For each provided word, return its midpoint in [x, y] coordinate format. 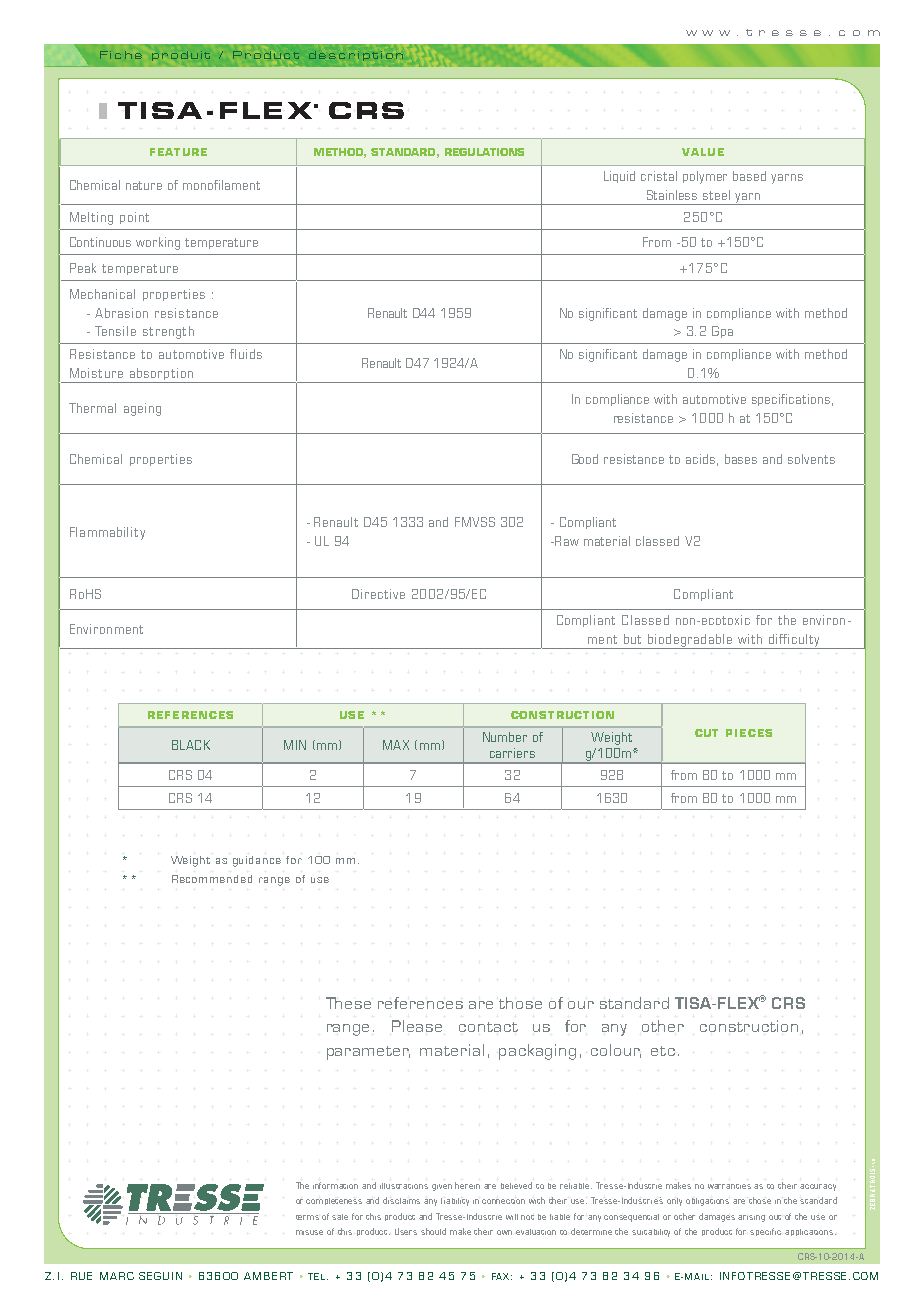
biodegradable [689, 641]
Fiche [121, 55]
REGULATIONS [484, 152]
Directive [378, 594]
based [749, 176]
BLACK [191, 745]
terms [307, 1217]
